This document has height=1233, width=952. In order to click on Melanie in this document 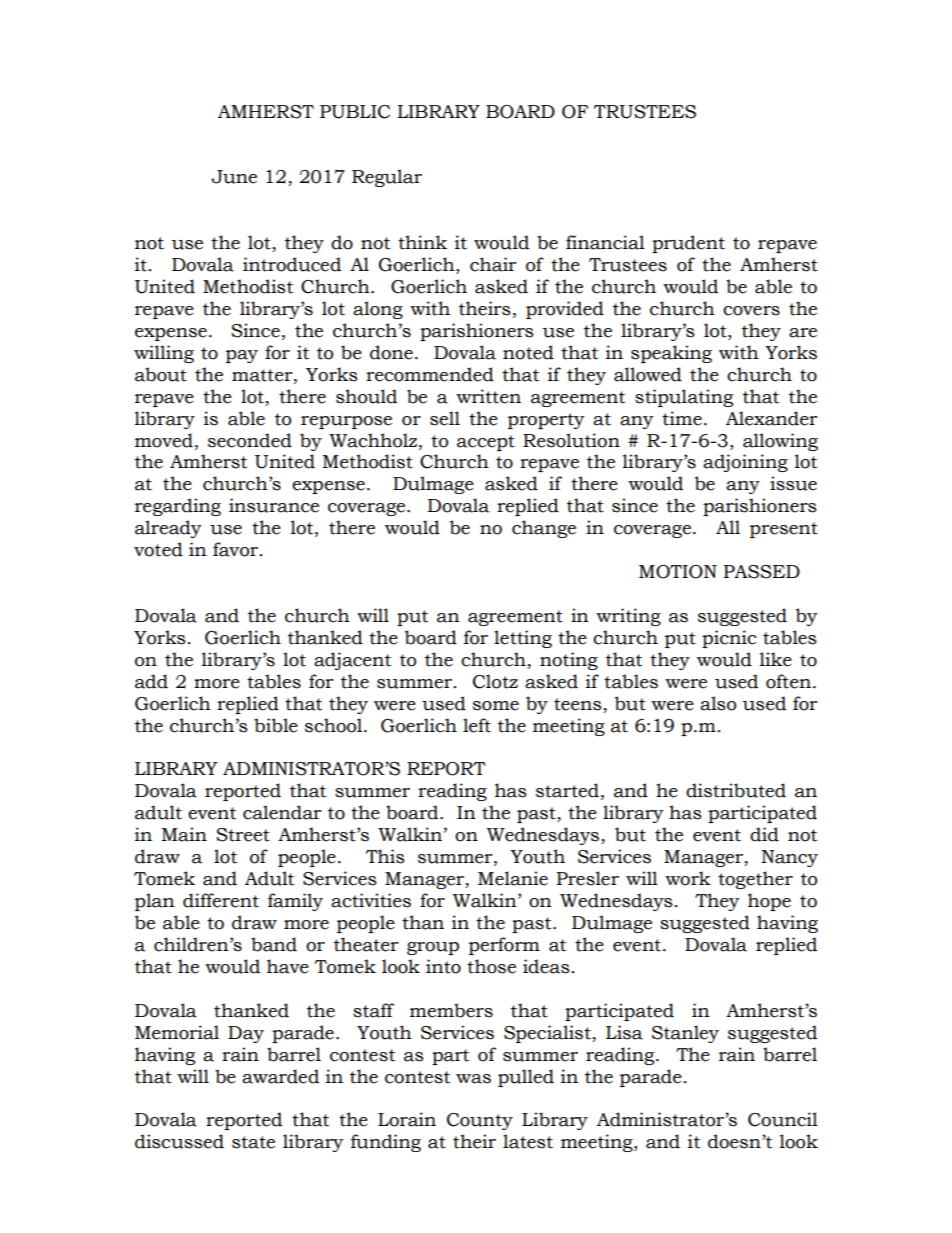, I will do `click(513, 878)`.
